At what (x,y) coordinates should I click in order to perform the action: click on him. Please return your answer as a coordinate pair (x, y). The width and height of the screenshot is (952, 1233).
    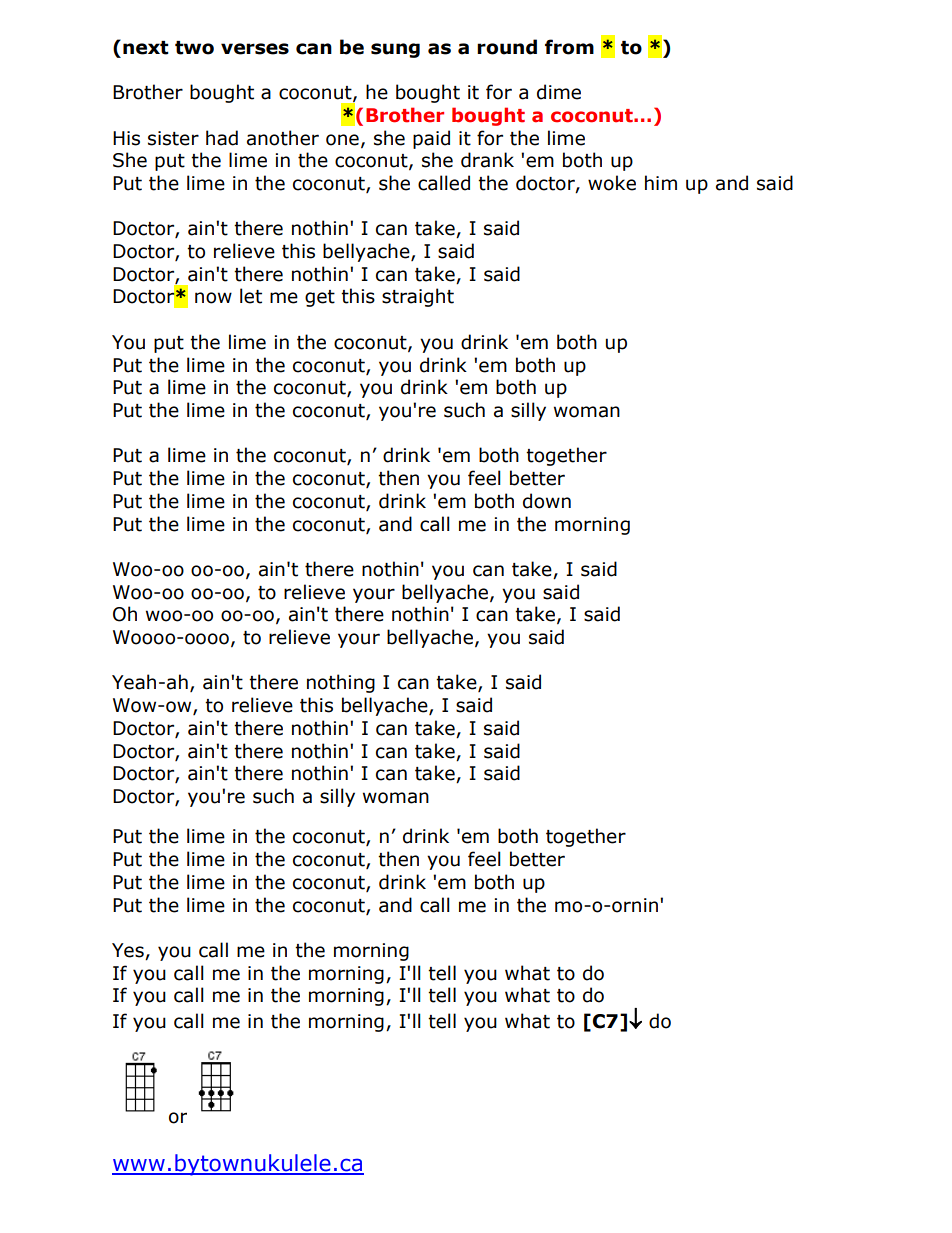
    Looking at the image, I should click on (661, 182).
